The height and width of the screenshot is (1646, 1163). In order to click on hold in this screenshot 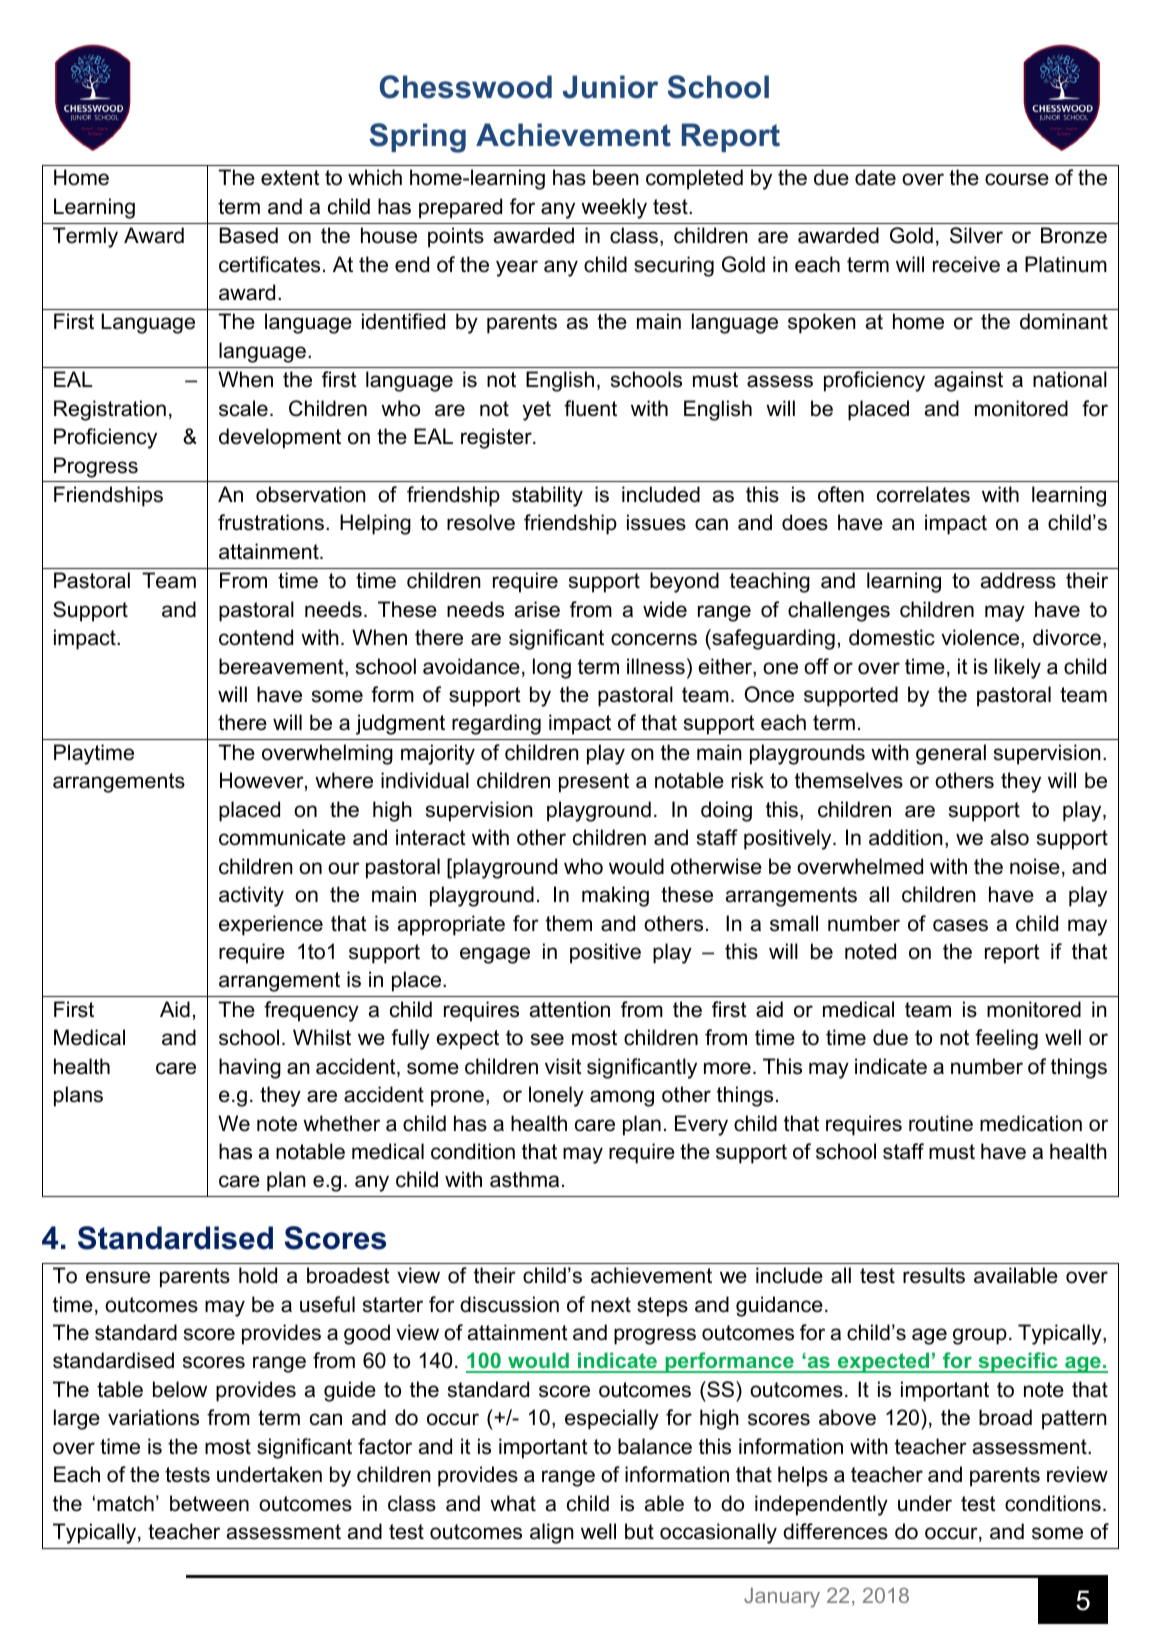, I will do `click(258, 1275)`.
